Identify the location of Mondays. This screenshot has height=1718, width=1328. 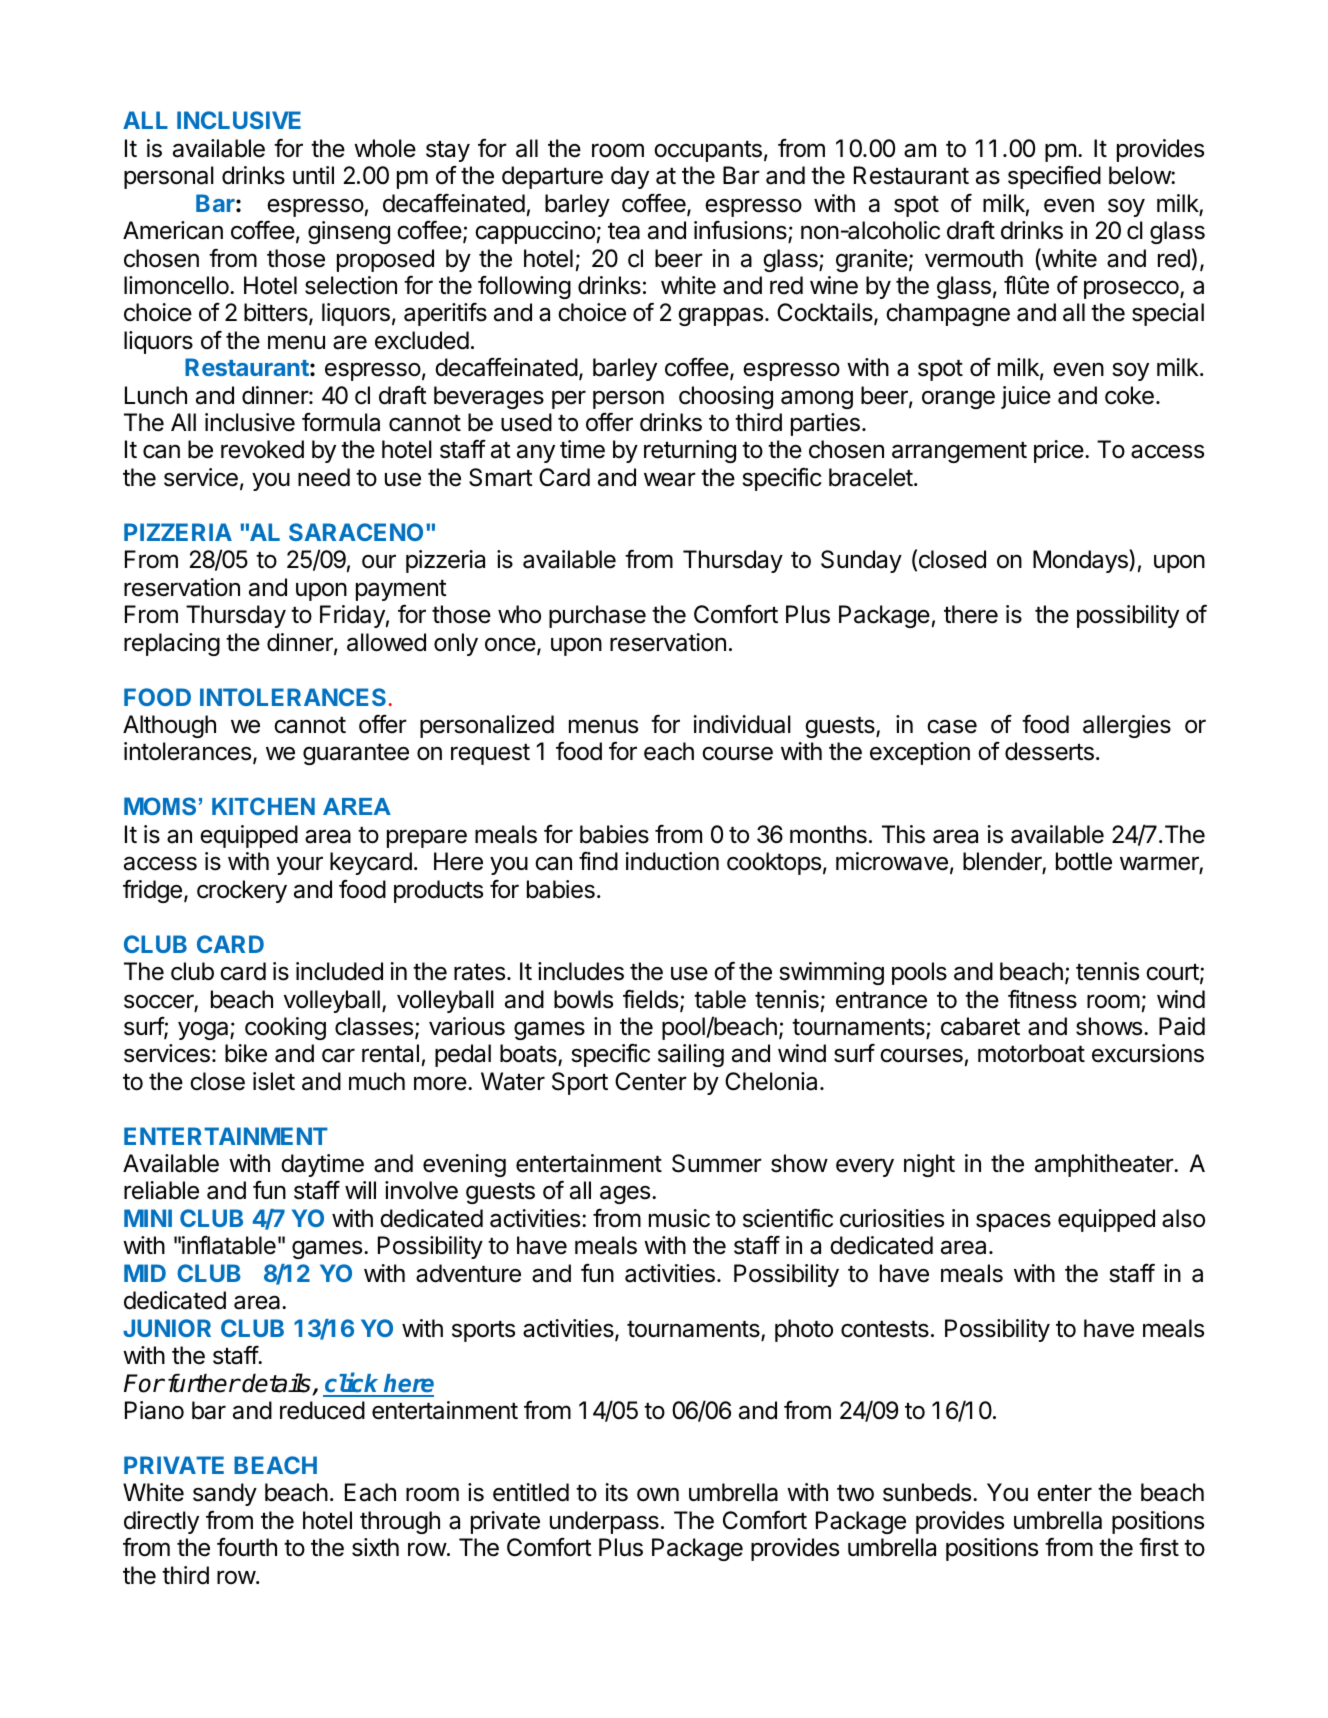
(1081, 561).
